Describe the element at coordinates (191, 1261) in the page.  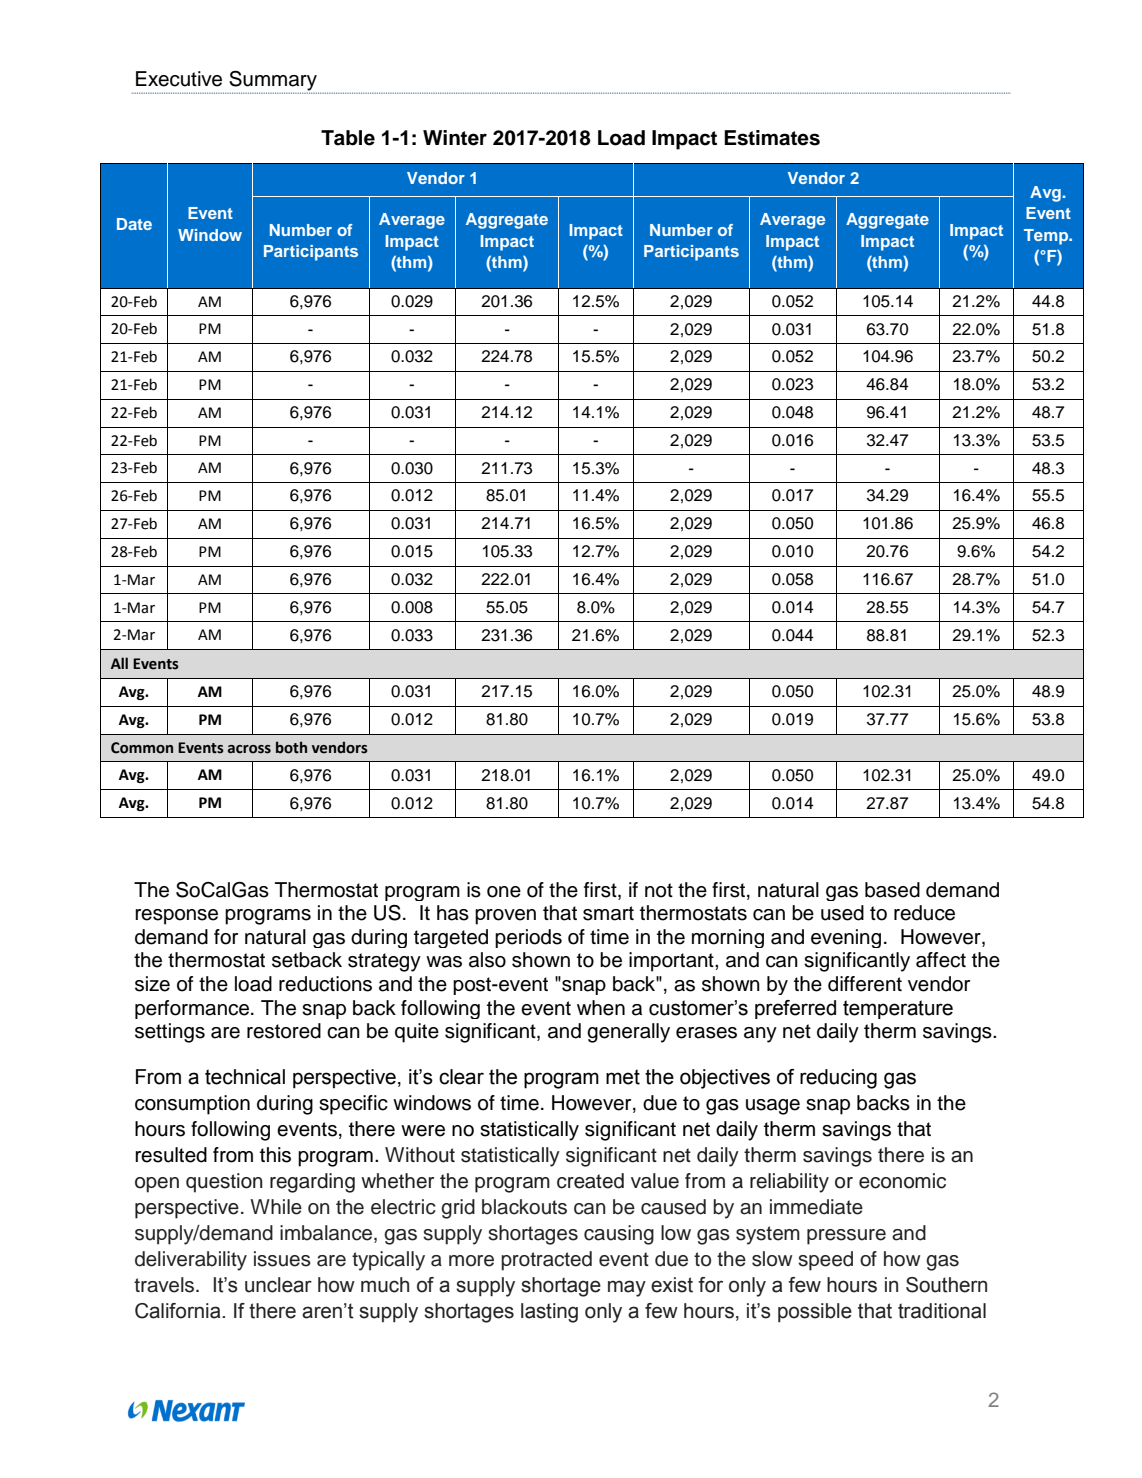
I see `deliverability` at that location.
